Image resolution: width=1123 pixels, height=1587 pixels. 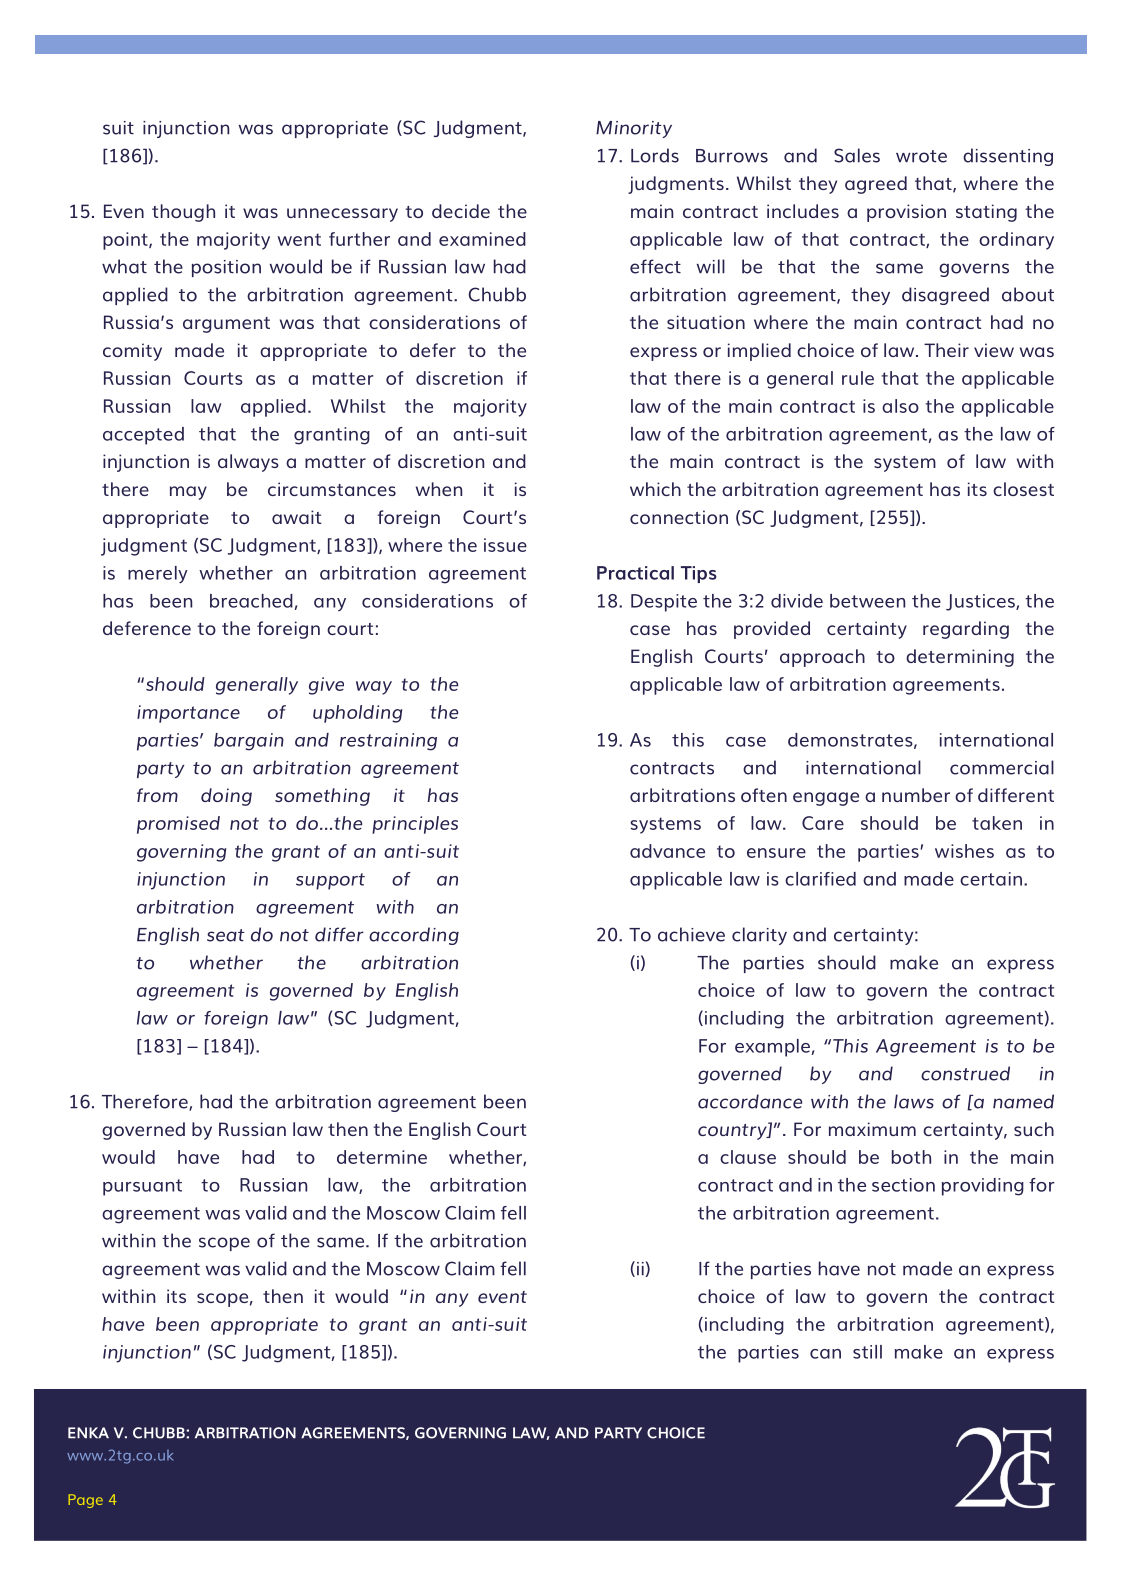 What do you see at coordinates (903, 1185) in the image?
I see `section` at bounding box center [903, 1185].
